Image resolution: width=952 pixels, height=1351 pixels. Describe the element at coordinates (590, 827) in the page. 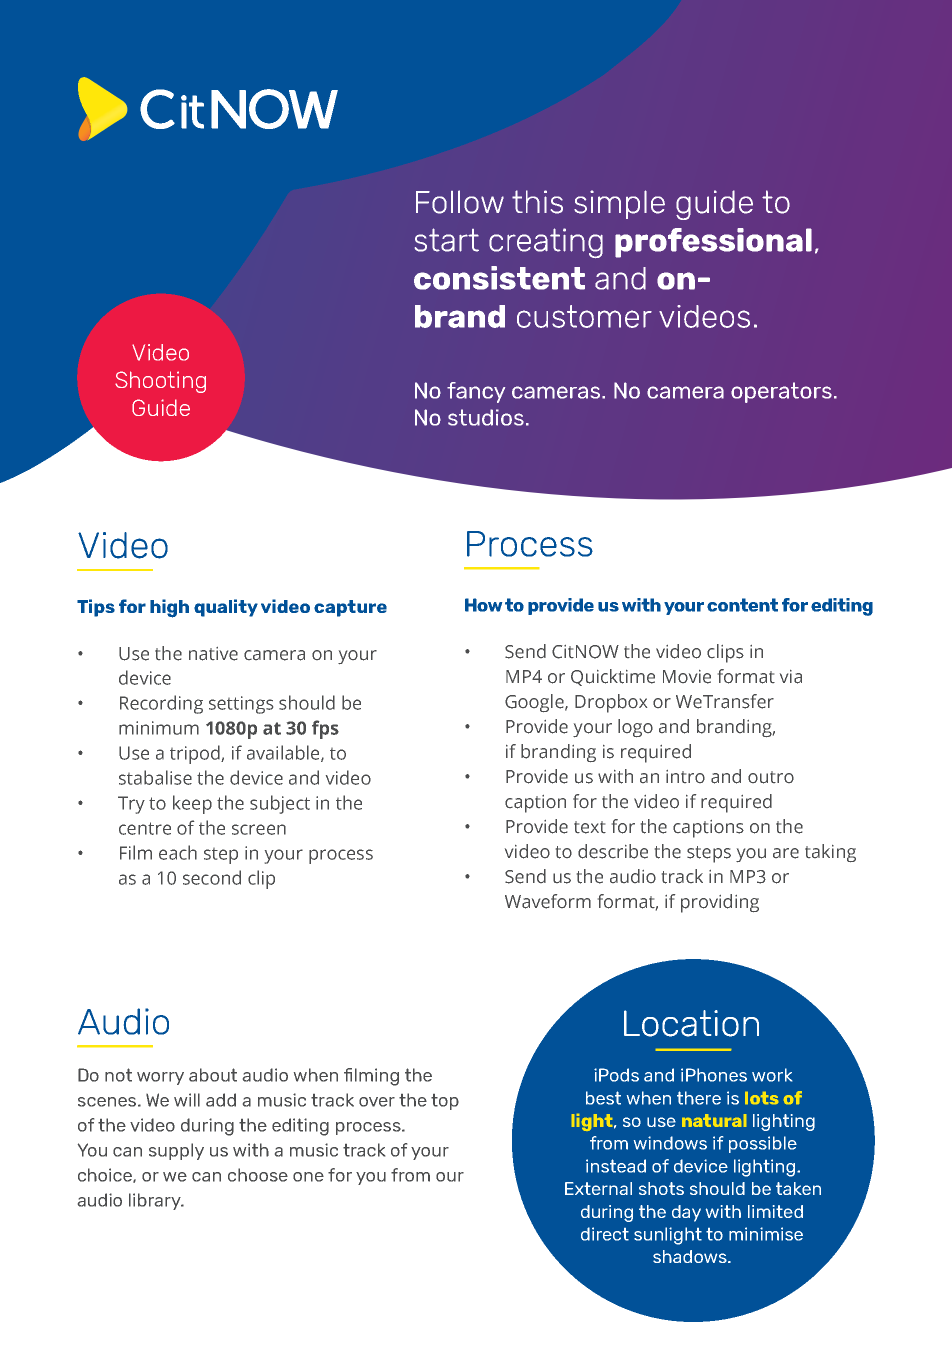

I see `text` at that location.
